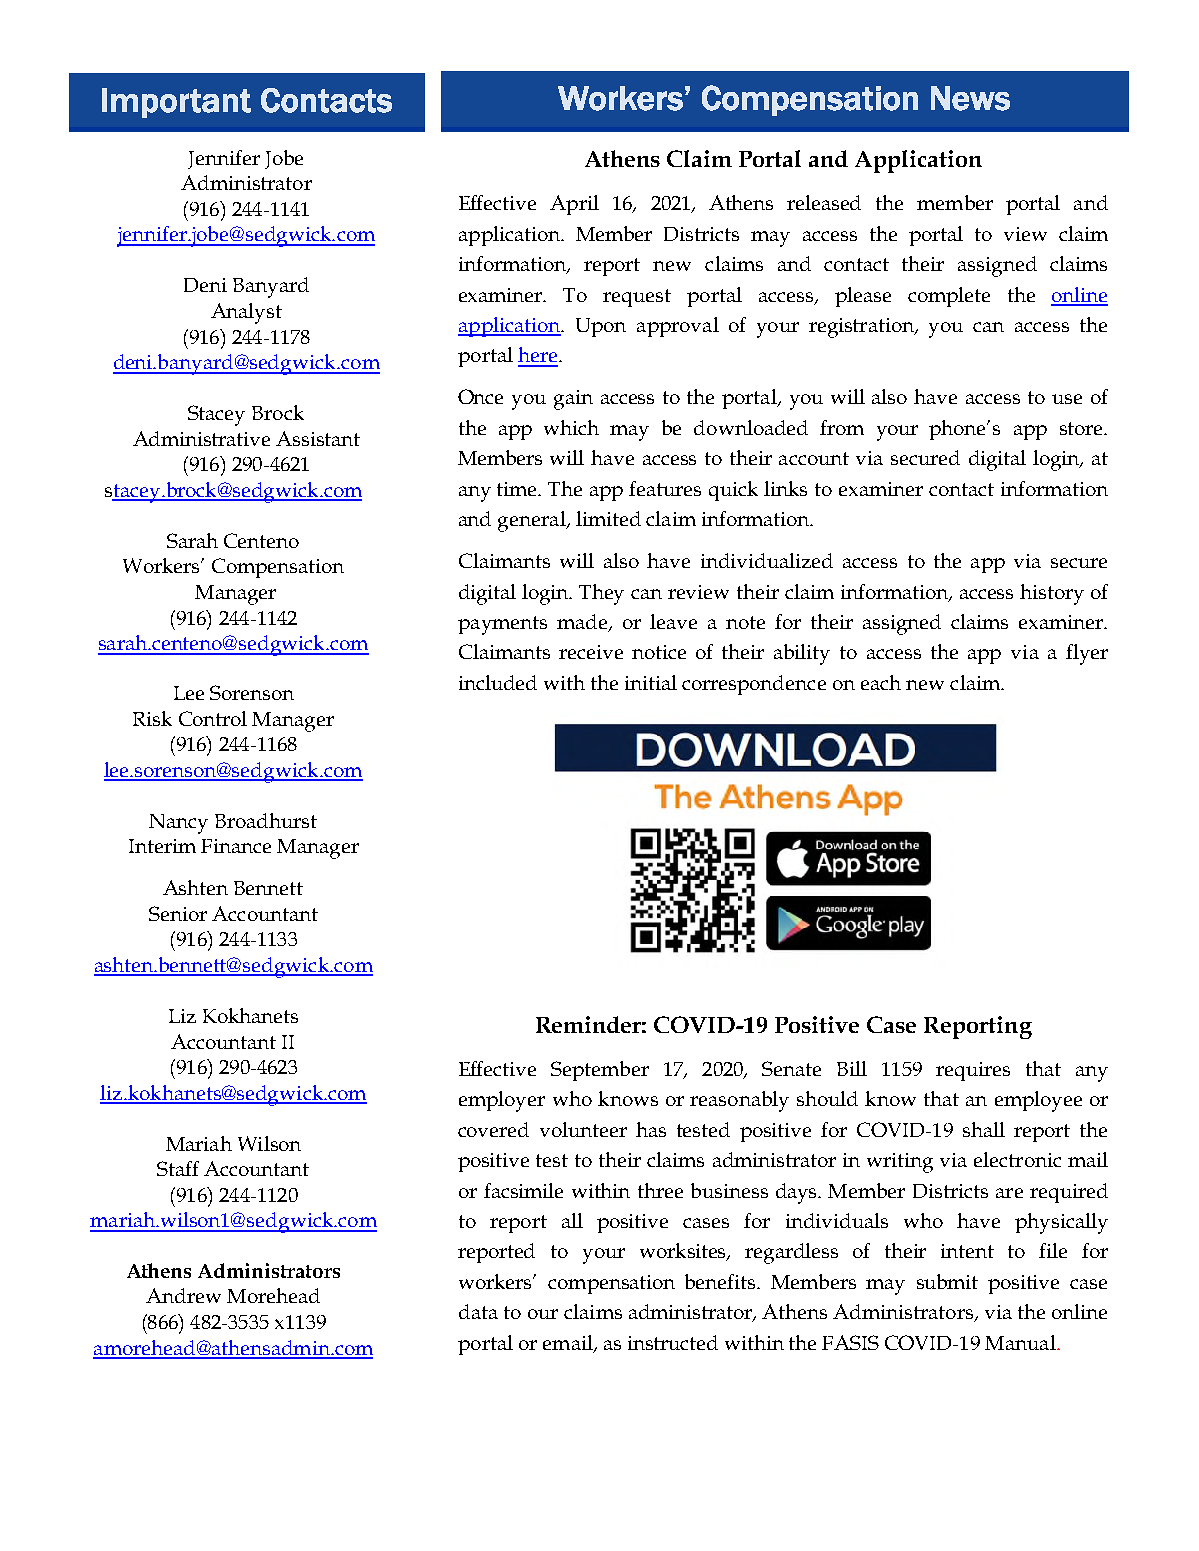 The image size is (1199, 1551). What do you see at coordinates (970, 98) in the image?
I see `News` at bounding box center [970, 98].
